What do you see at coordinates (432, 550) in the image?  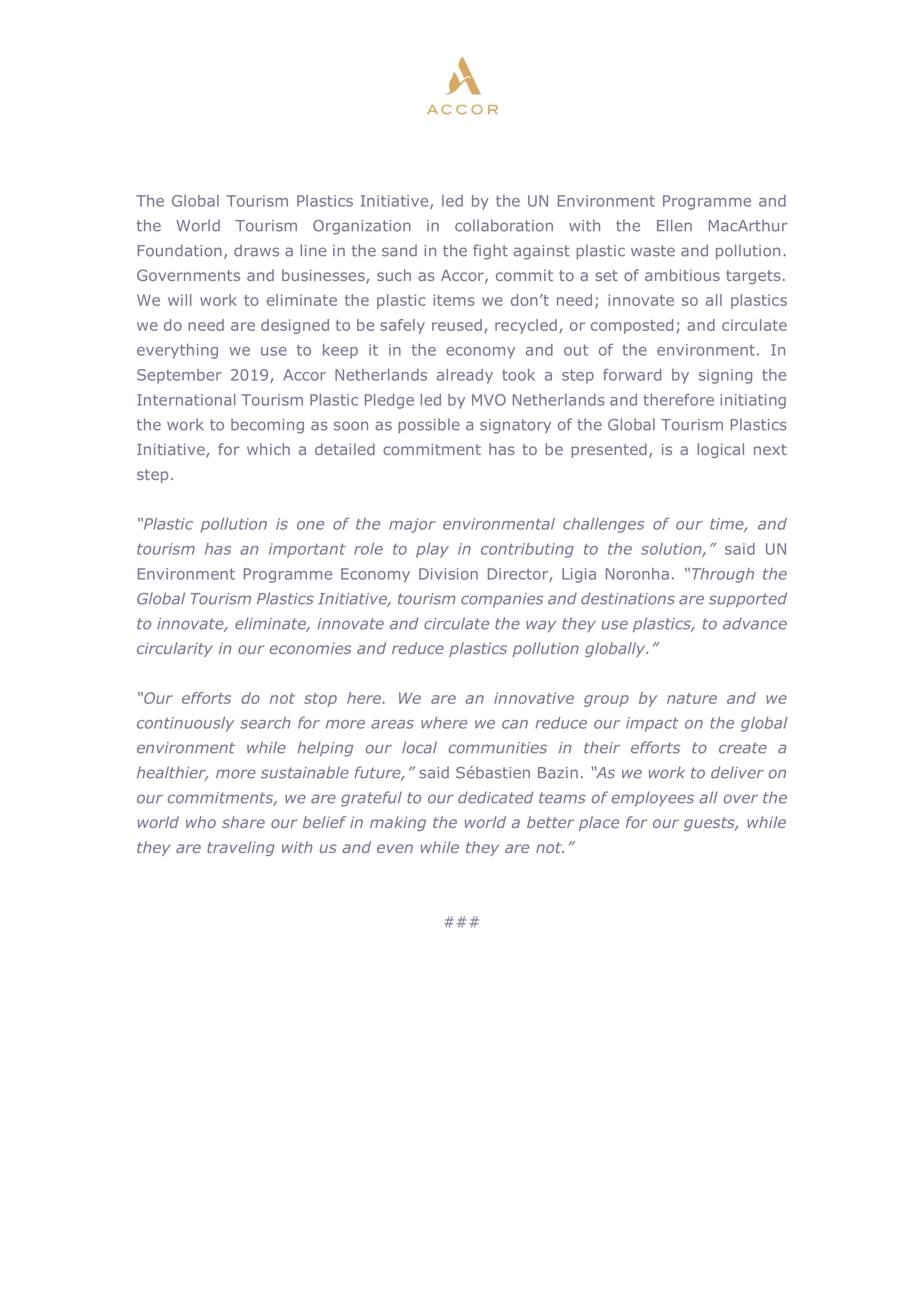 I see `play` at bounding box center [432, 550].
